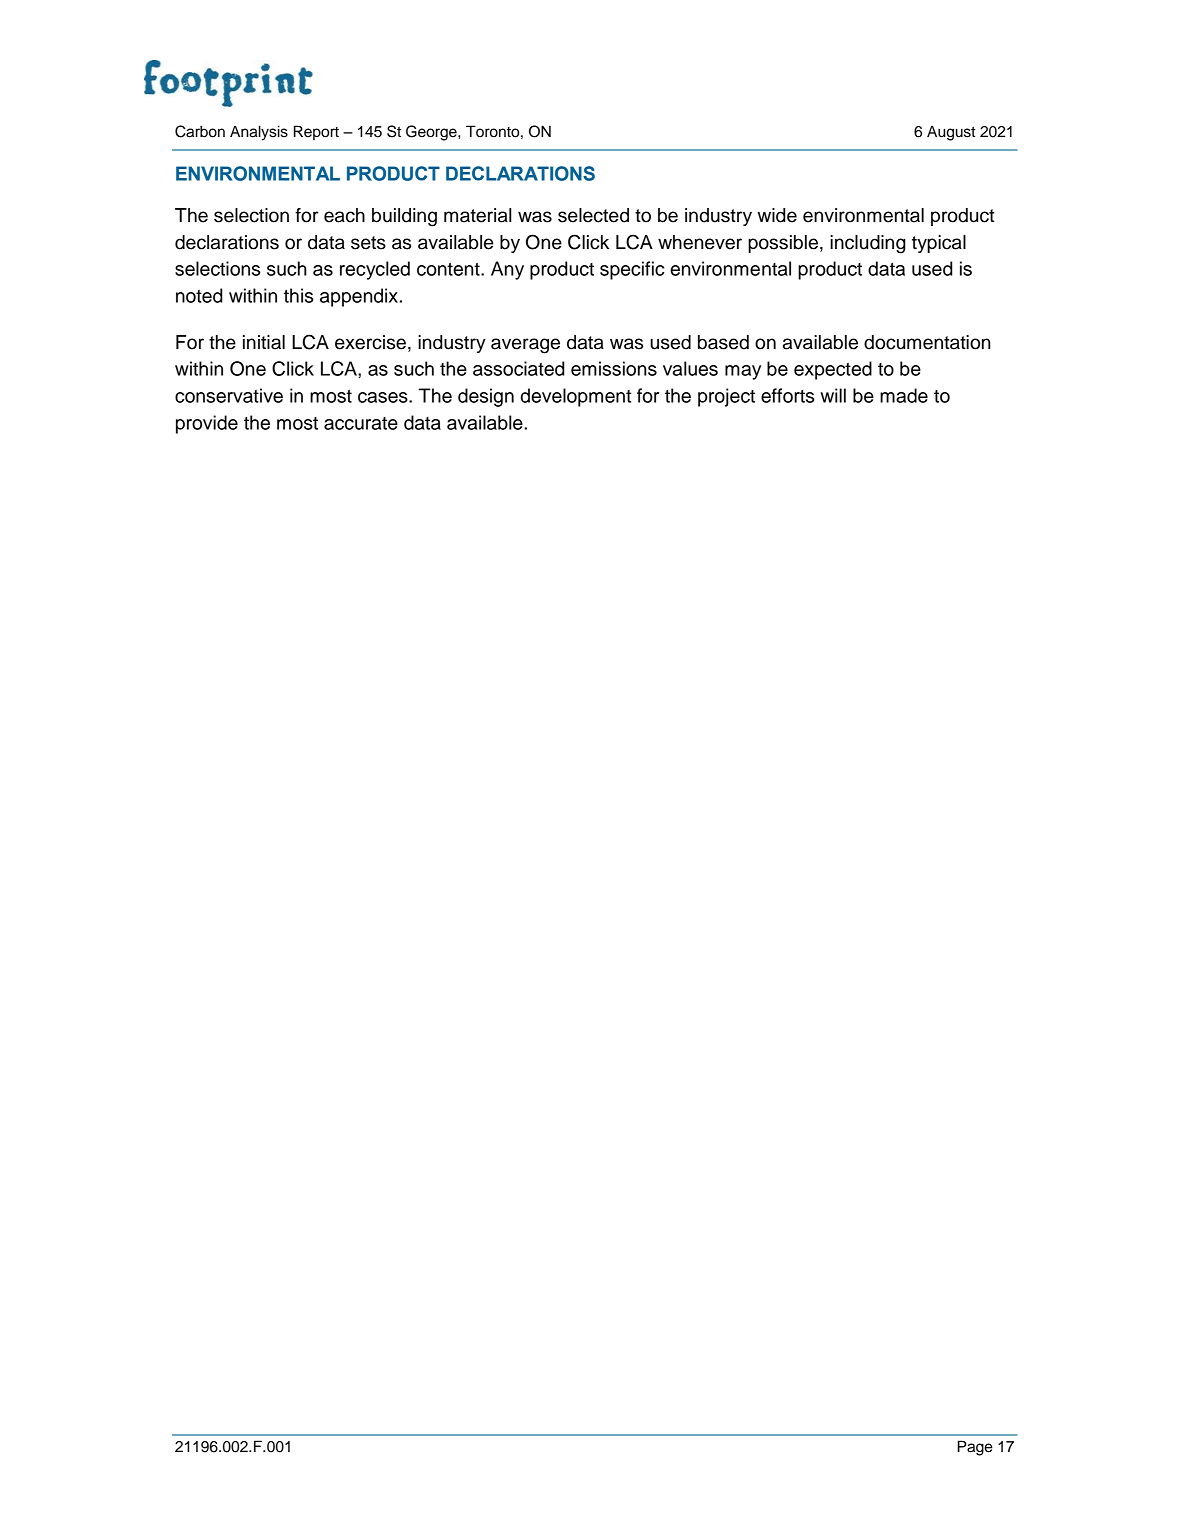 This screenshot has width=1189, height=1539. What do you see at coordinates (951, 133) in the screenshot?
I see `August` at bounding box center [951, 133].
